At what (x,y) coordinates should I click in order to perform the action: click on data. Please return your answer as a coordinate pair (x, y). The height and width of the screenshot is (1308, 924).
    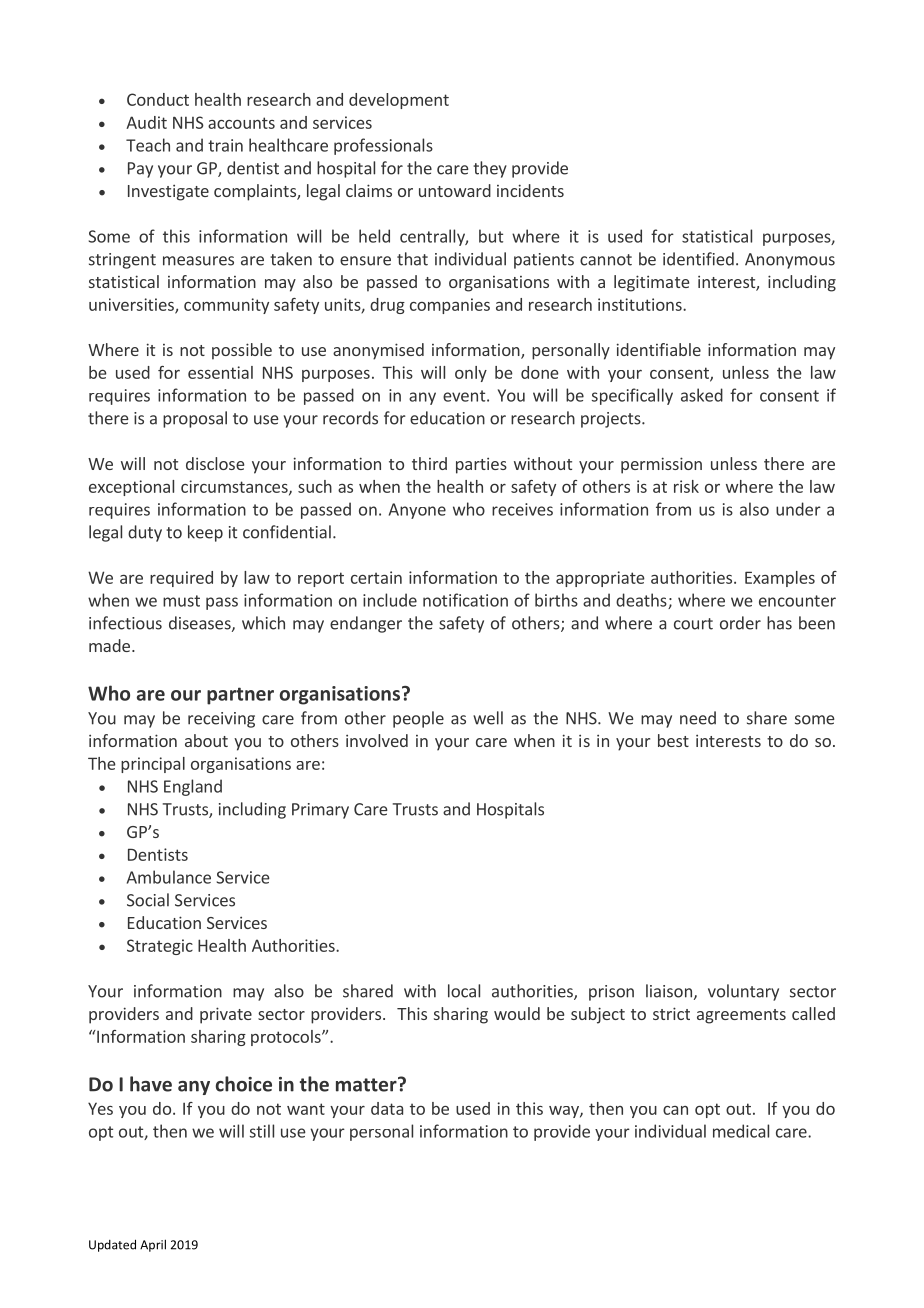
    Looking at the image, I should click on (387, 1108).
